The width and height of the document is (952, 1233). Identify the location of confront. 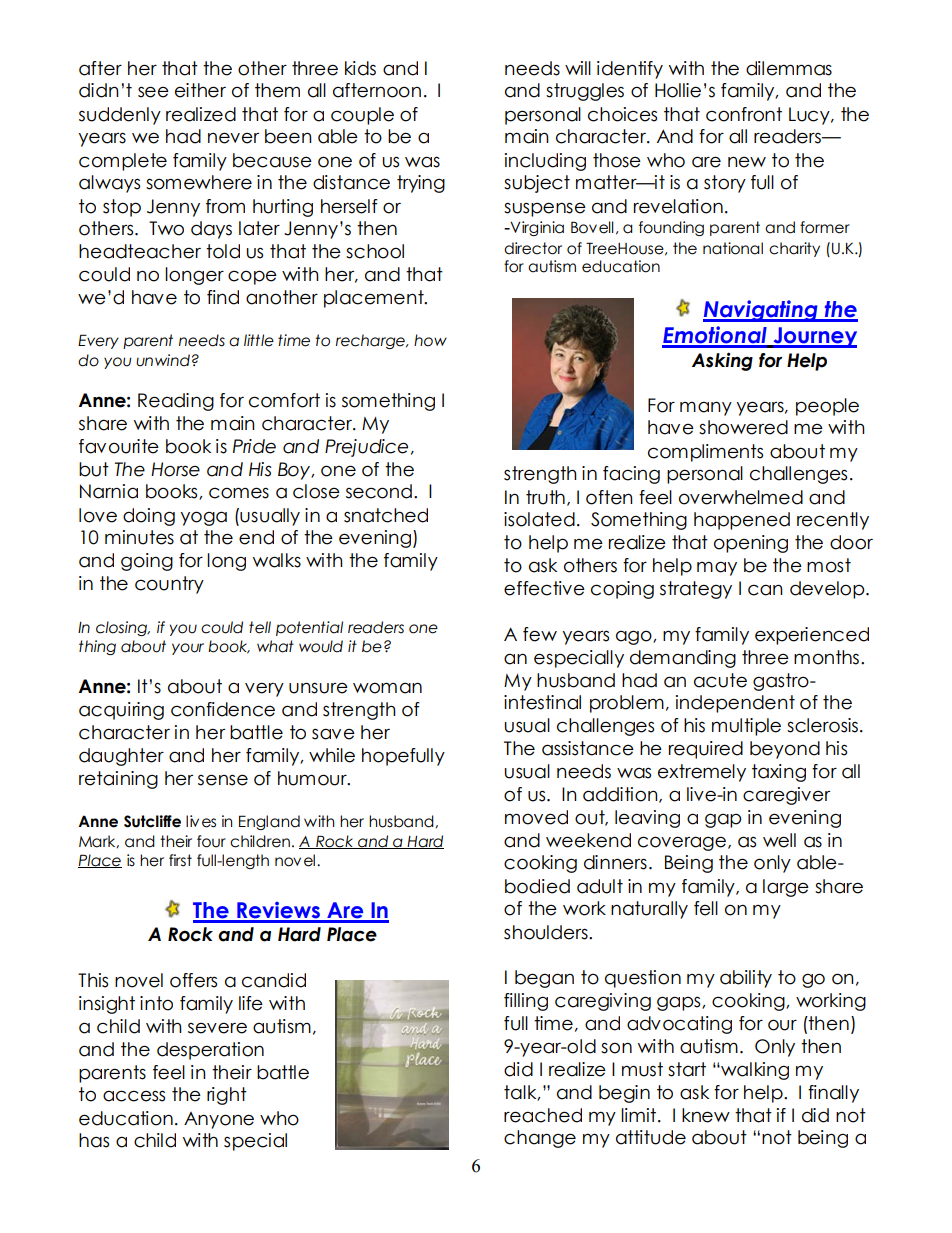
(744, 114).
